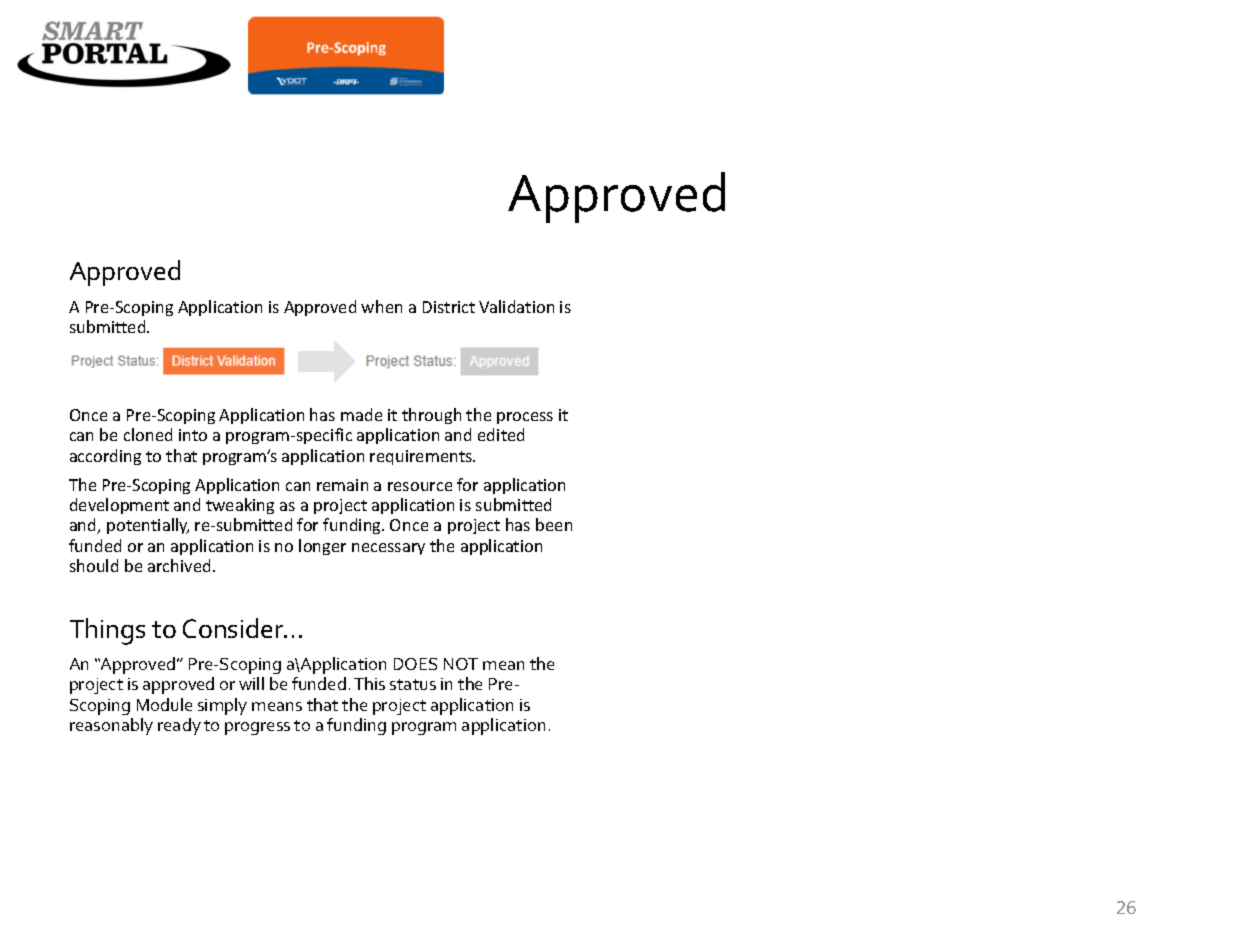 This image has width=1233, height=952. I want to click on ready, so click(179, 726).
